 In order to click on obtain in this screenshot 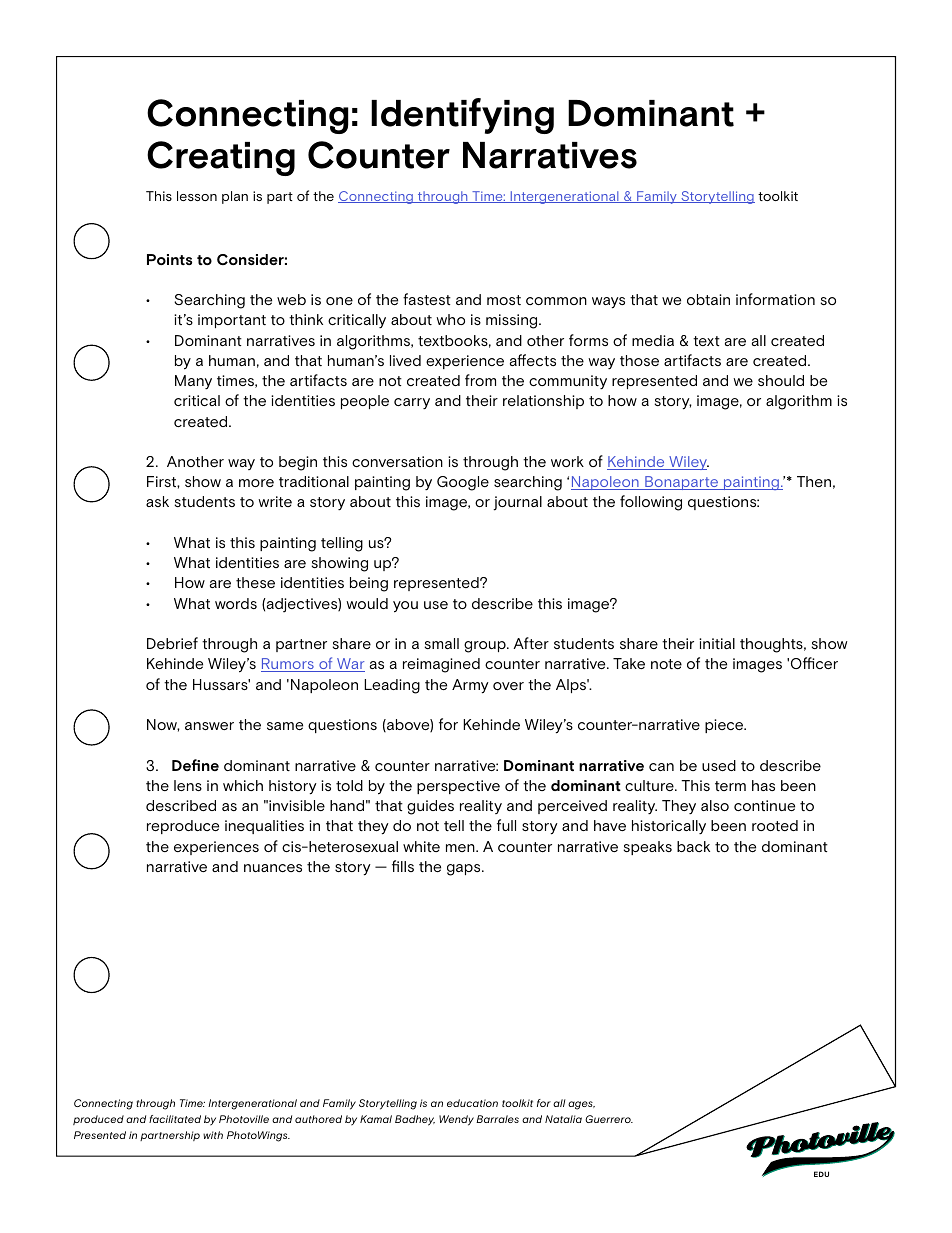, I will do `click(708, 299)`.
